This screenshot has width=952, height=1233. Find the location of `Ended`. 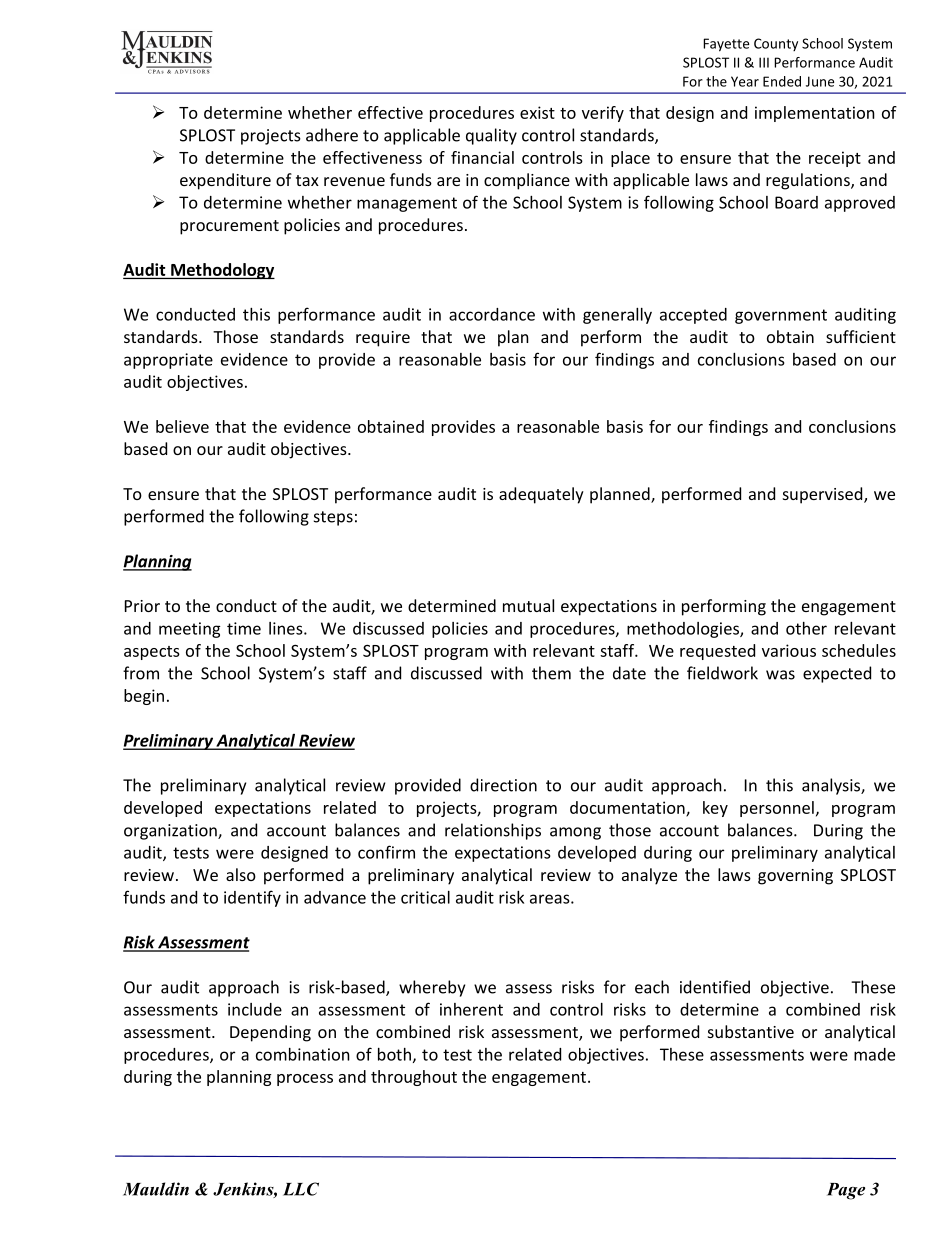

Ended is located at coordinates (782, 81).
